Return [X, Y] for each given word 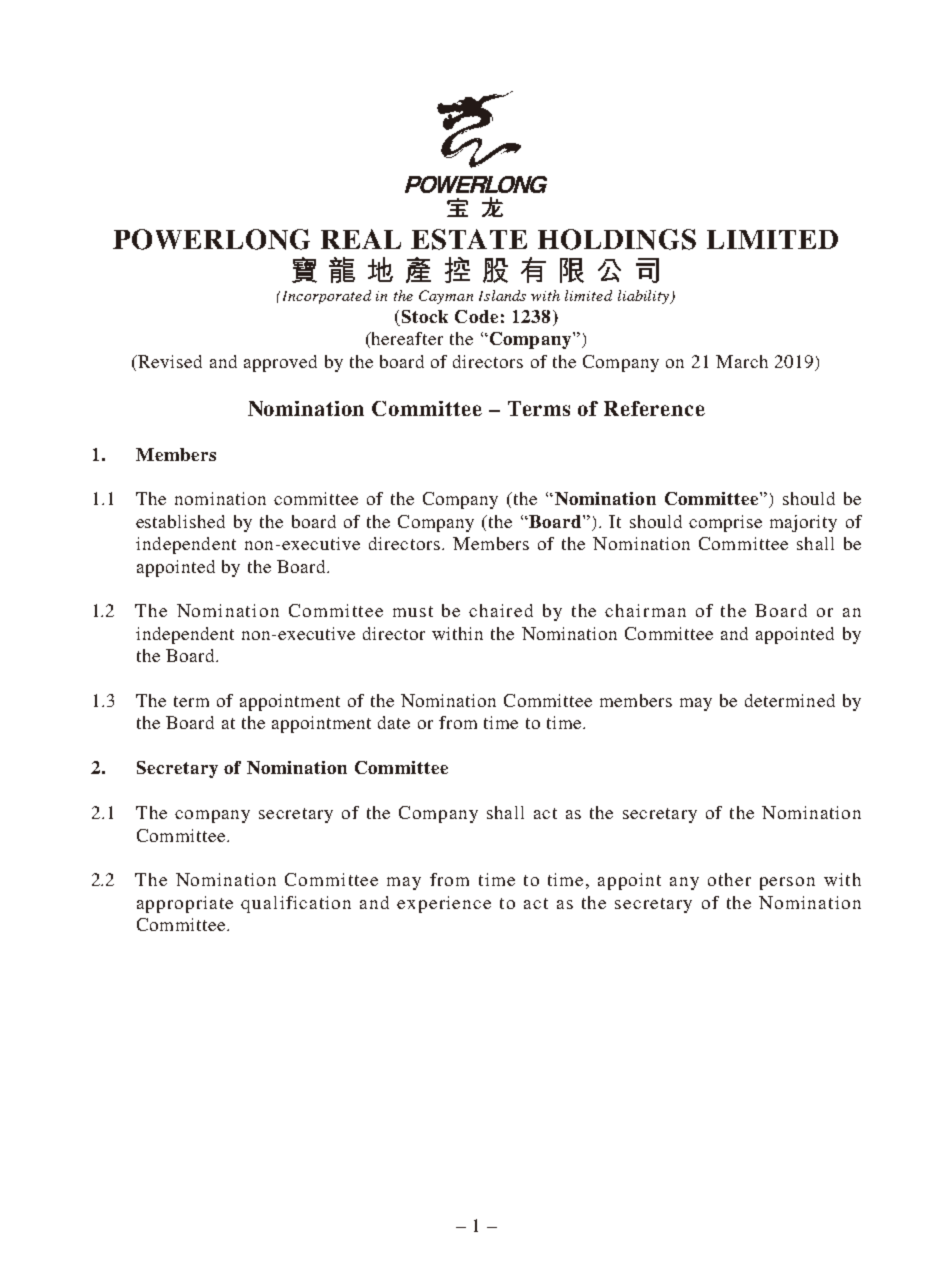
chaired [501, 610]
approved [280, 363]
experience [444, 904]
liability [645, 297]
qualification [296, 904]
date [394, 722]
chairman [645, 610]
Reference [654, 408]
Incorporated [325, 297]
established [180, 521]
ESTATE [469, 239]
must [413, 611]
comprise [725, 523]
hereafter [406, 340]
